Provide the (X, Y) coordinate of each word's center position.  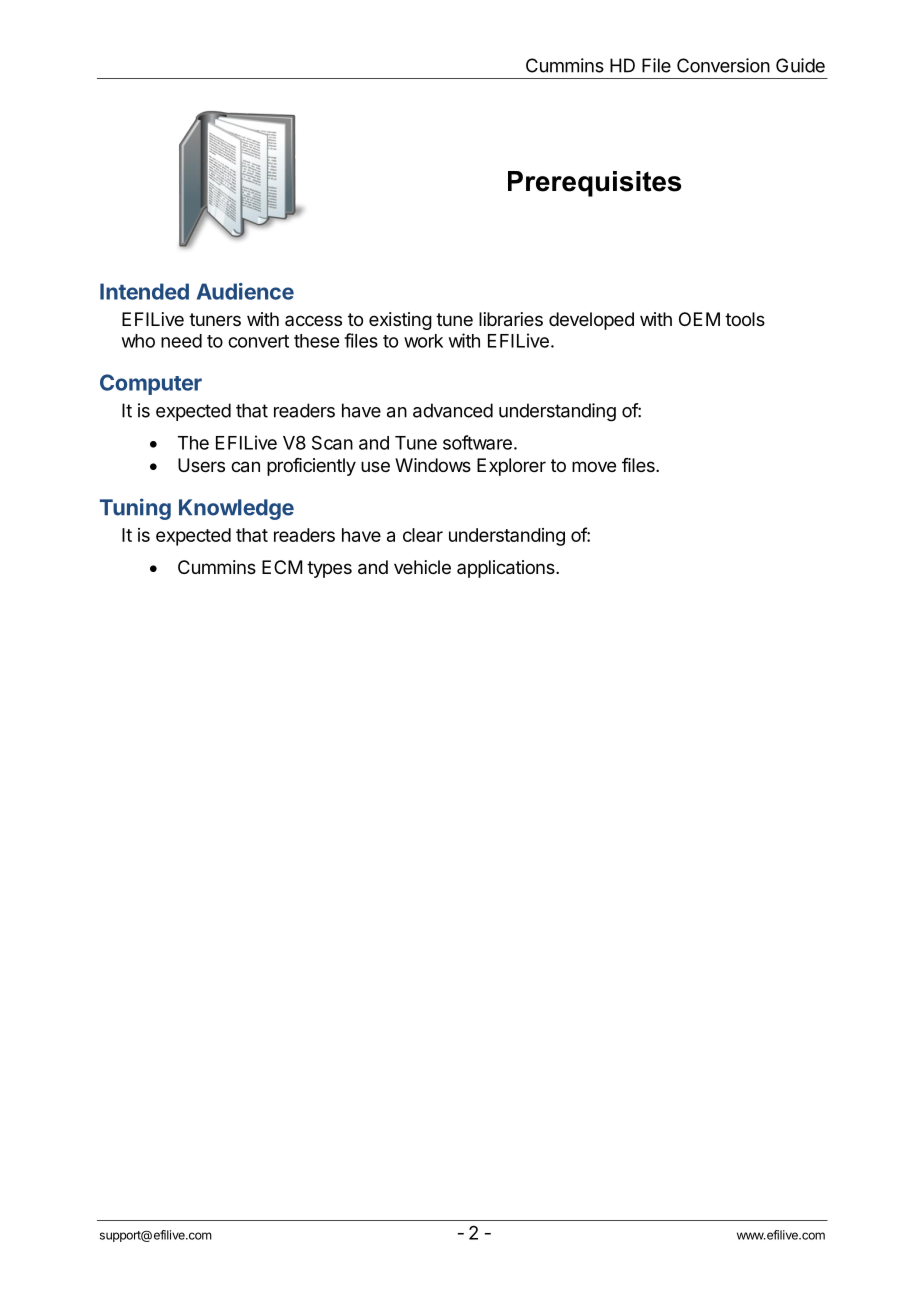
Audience (245, 291)
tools (745, 319)
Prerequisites (594, 184)
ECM (282, 567)
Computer (151, 384)
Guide (800, 65)
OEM (699, 319)
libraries (511, 319)
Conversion (723, 65)
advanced (453, 410)
